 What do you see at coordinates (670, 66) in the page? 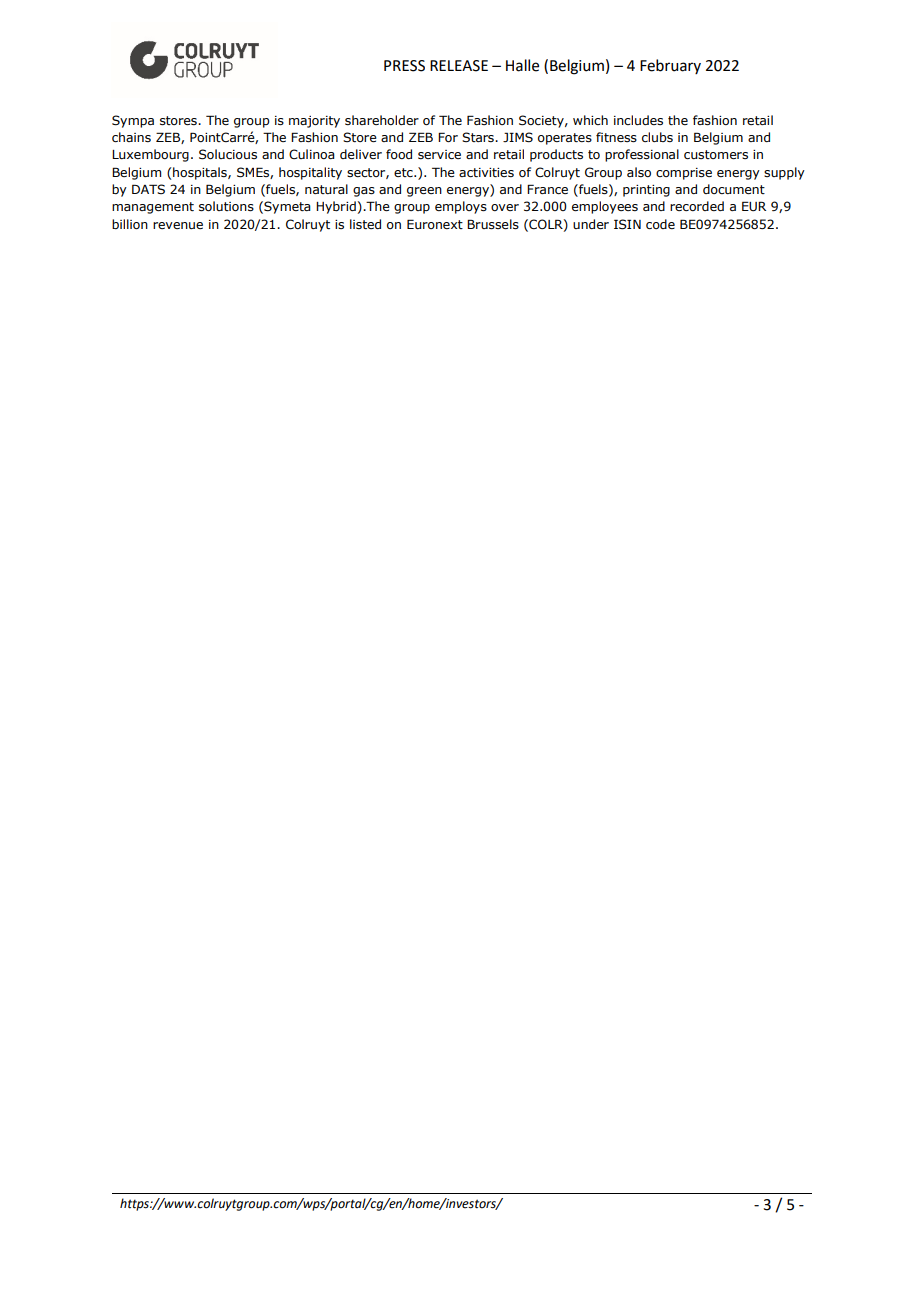
I see `February` at bounding box center [670, 66].
